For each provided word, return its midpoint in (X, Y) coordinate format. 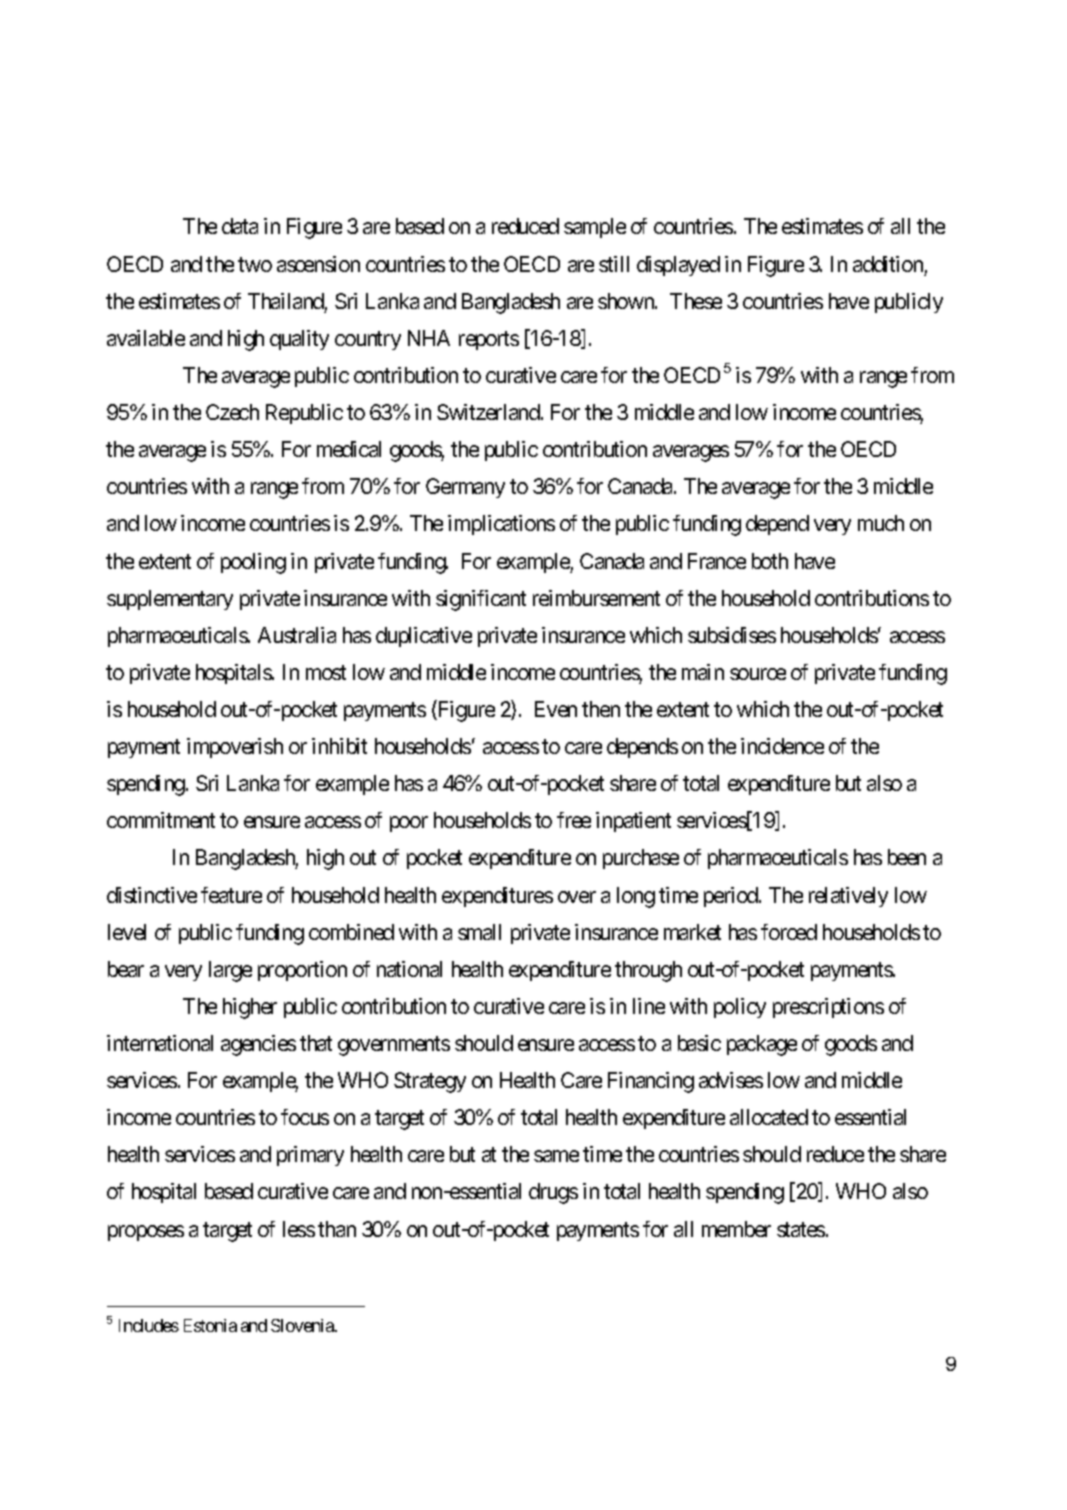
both (770, 561)
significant (481, 600)
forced (789, 932)
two (255, 264)
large (230, 971)
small (479, 932)
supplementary (170, 600)
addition (888, 264)
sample (595, 228)
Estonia (210, 1325)
